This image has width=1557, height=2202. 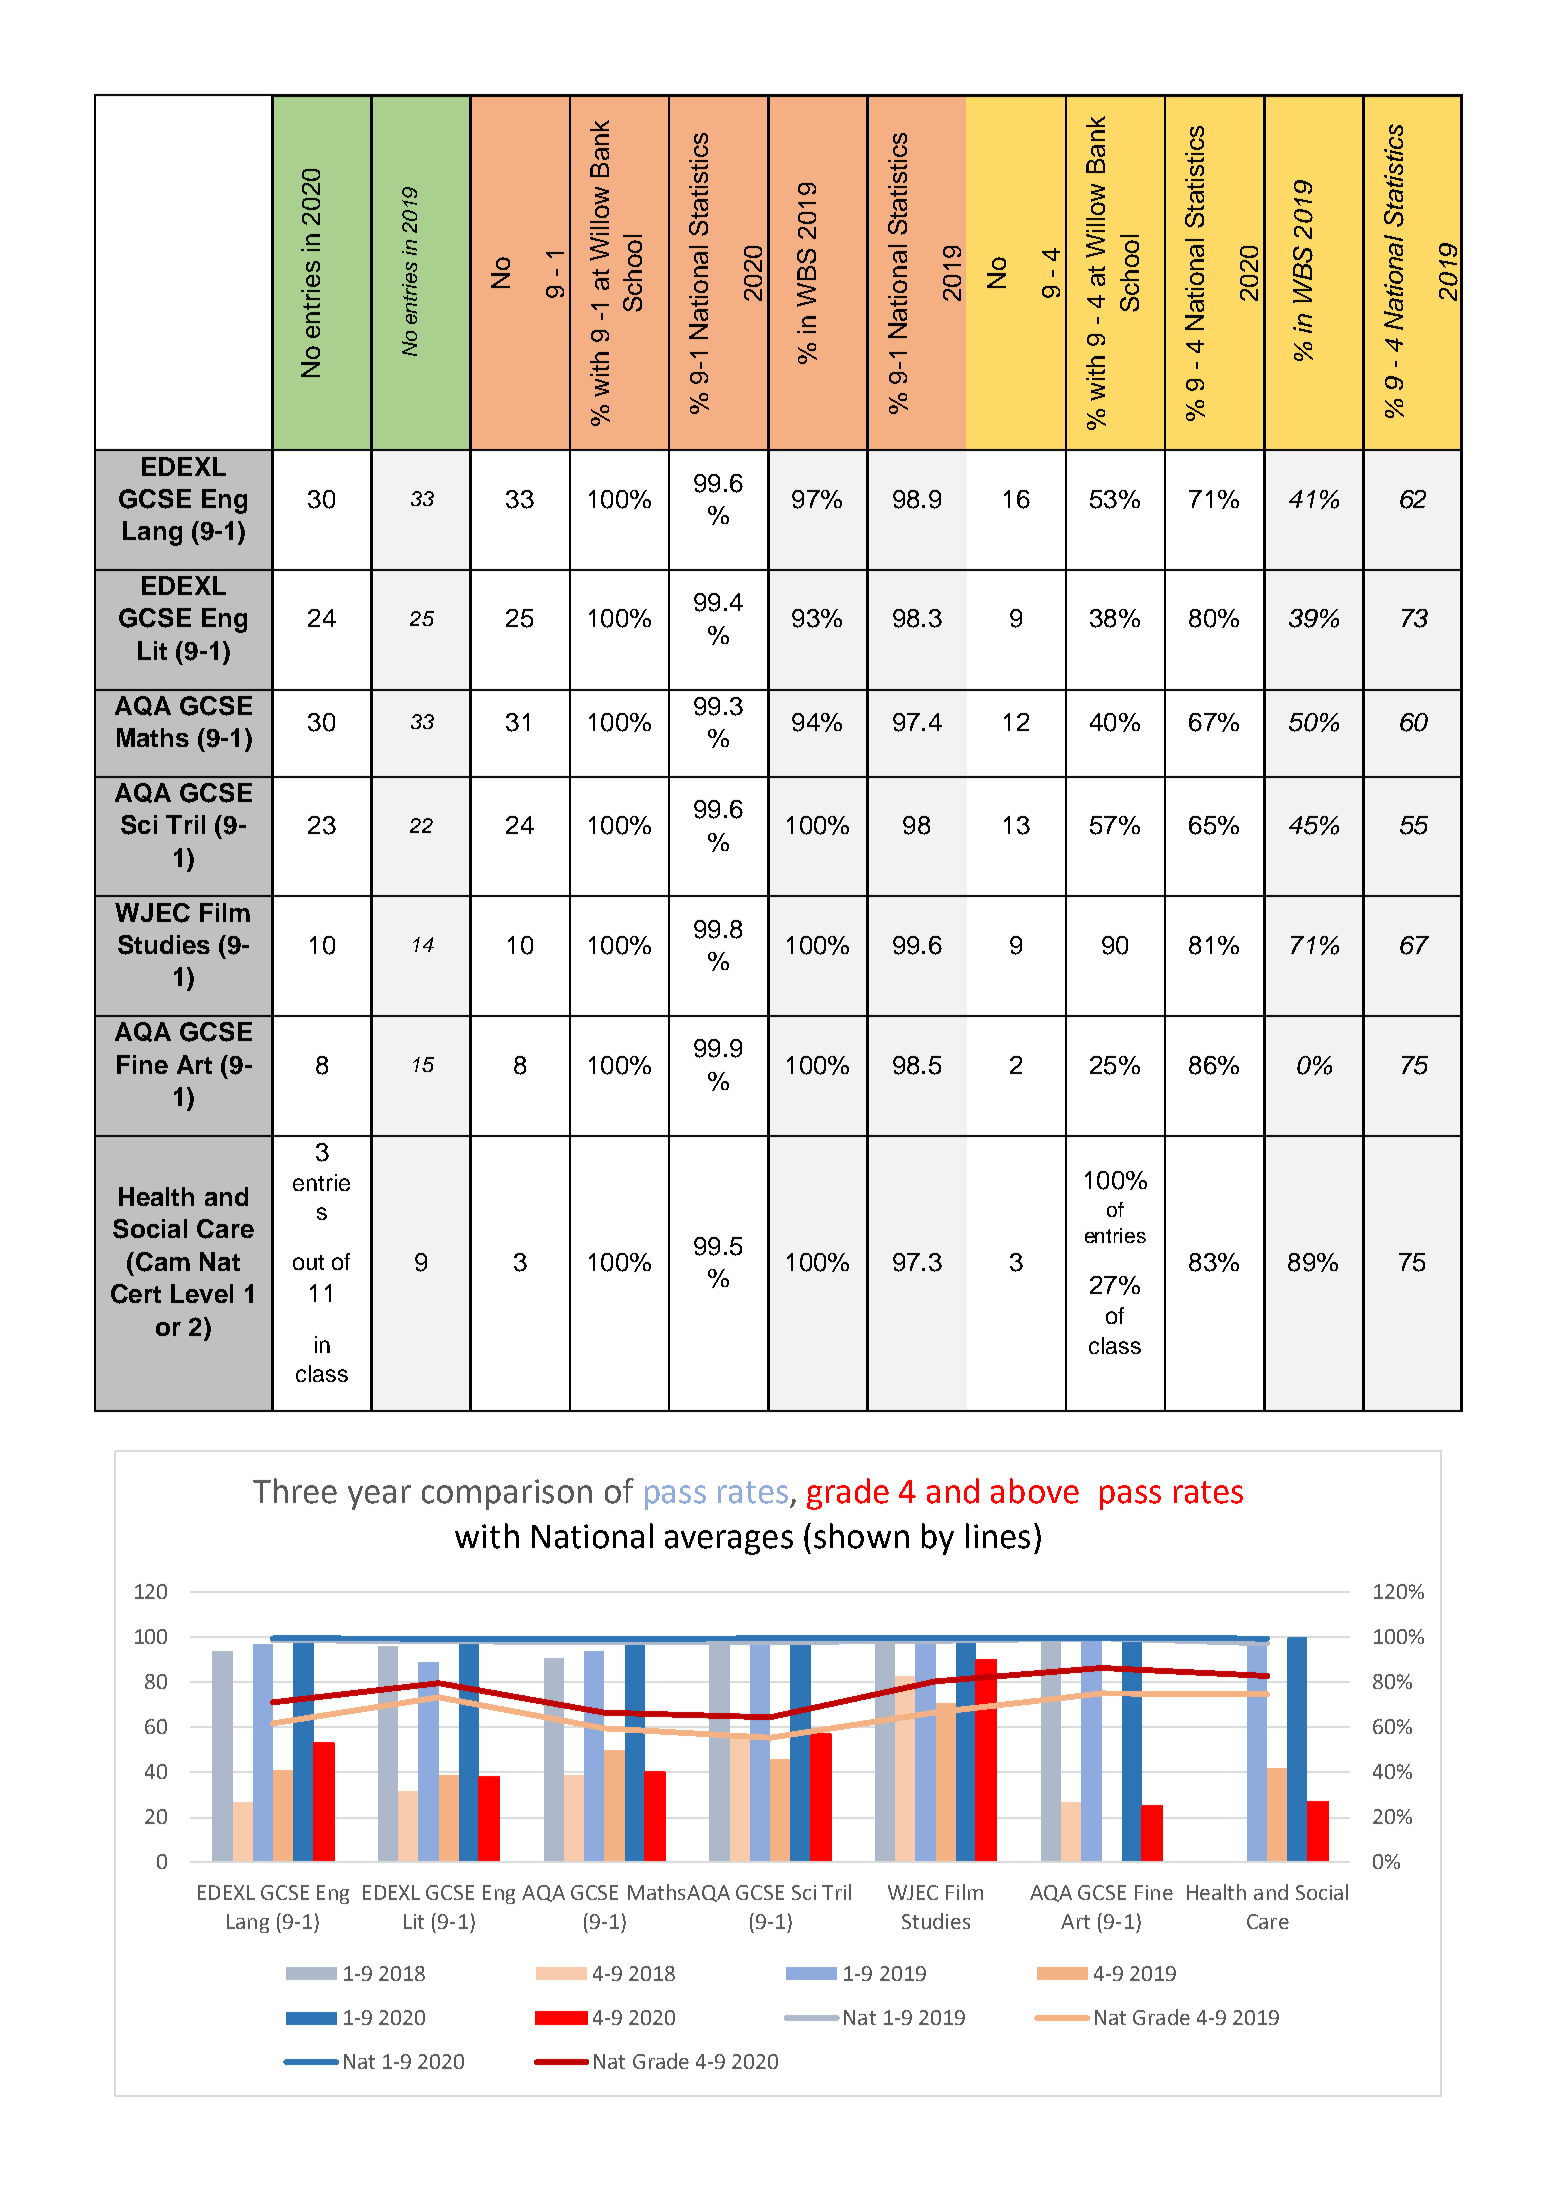 I want to click on above, so click(x=1035, y=1491).
